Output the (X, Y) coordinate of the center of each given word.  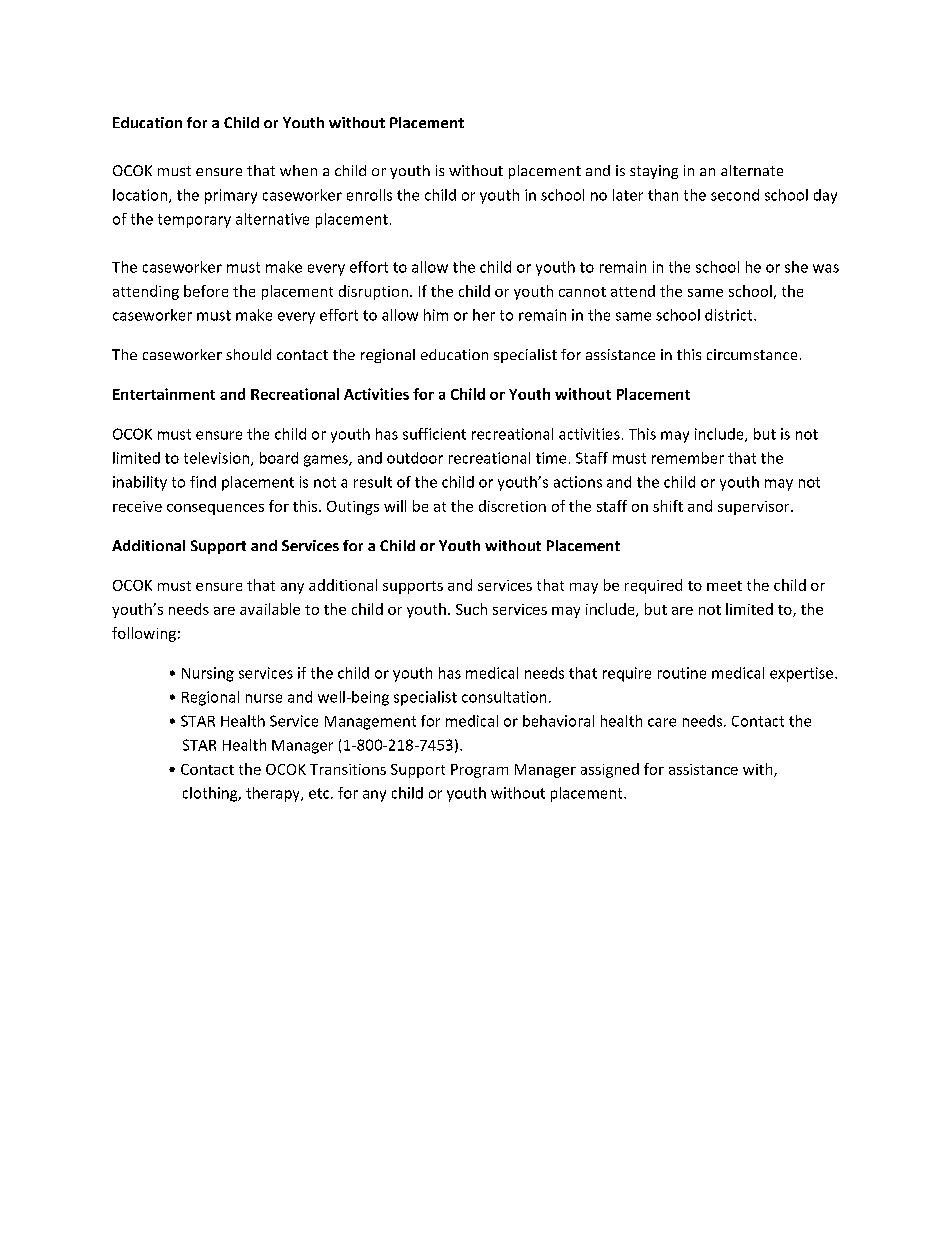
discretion (512, 506)
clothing (211, 794)
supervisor (755, 508)
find (203, 482)
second (735, 195)
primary (231, 196)
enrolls (369, 195)
